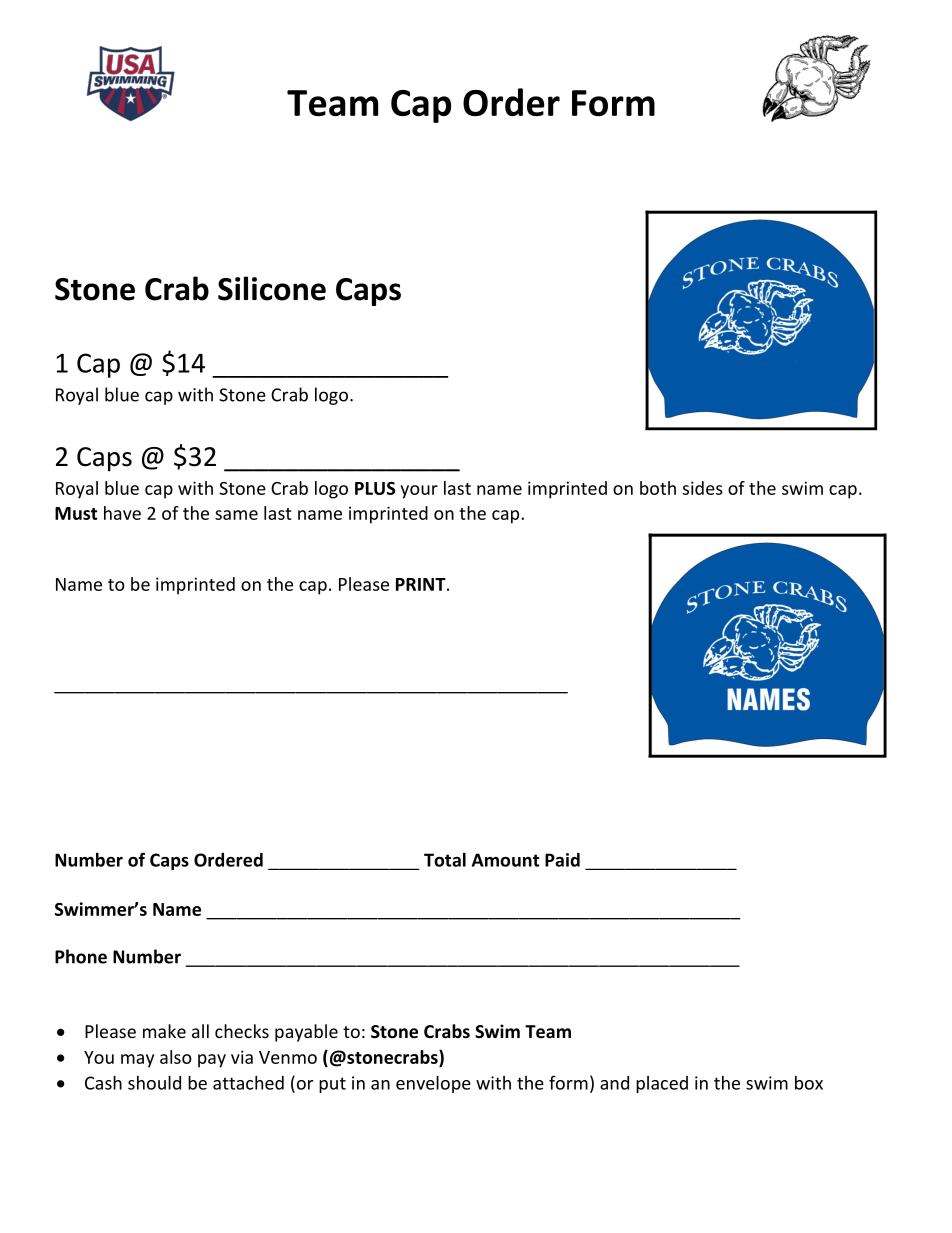 Image resolution: width=952 pixels, height=1233 pixels. Describe the element at coordinates (272, 288) in the document. I see `Silicone` at that location.
